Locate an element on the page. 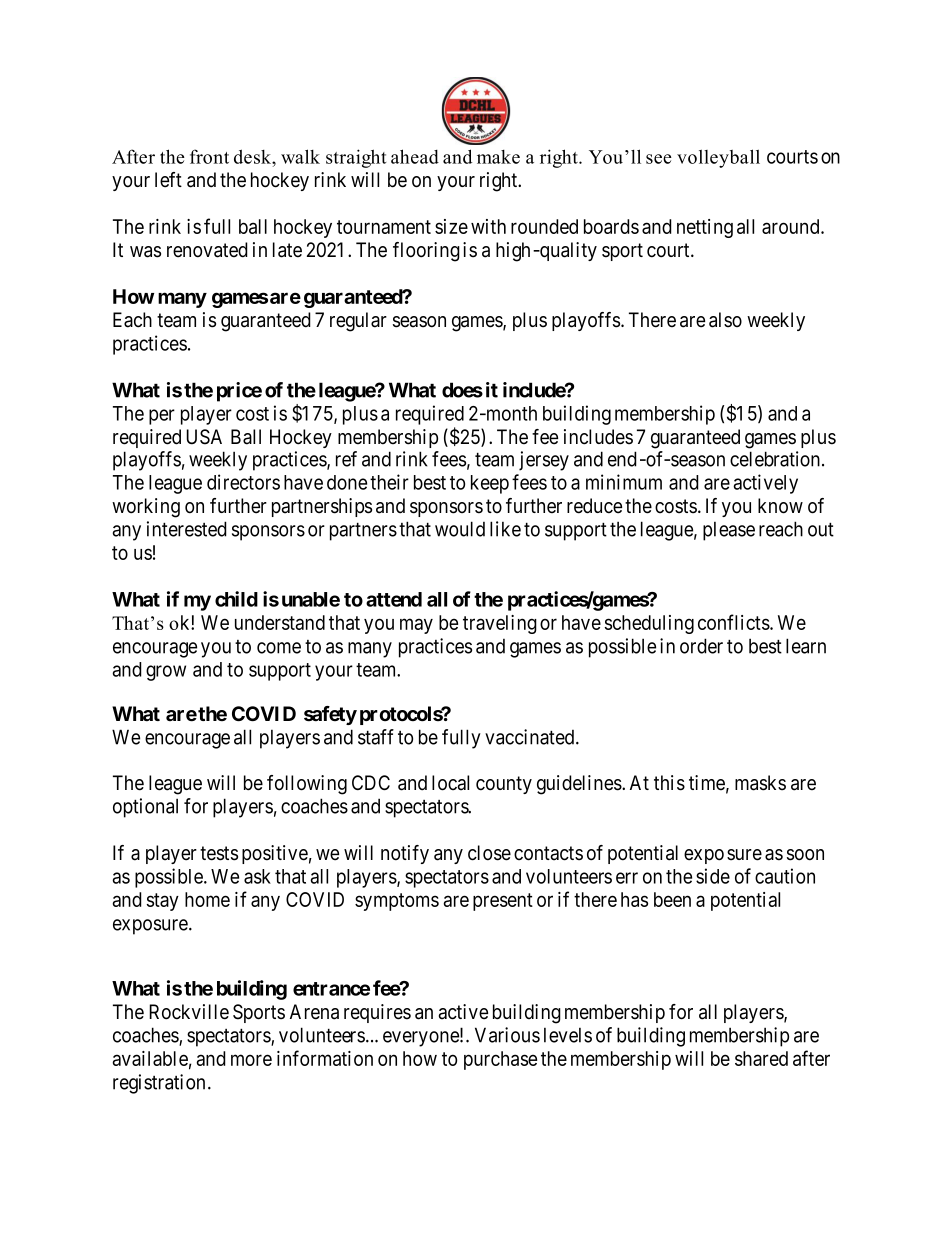 The width and height of the image is (952, 1233). regular is located at coordinates (358, 322).
